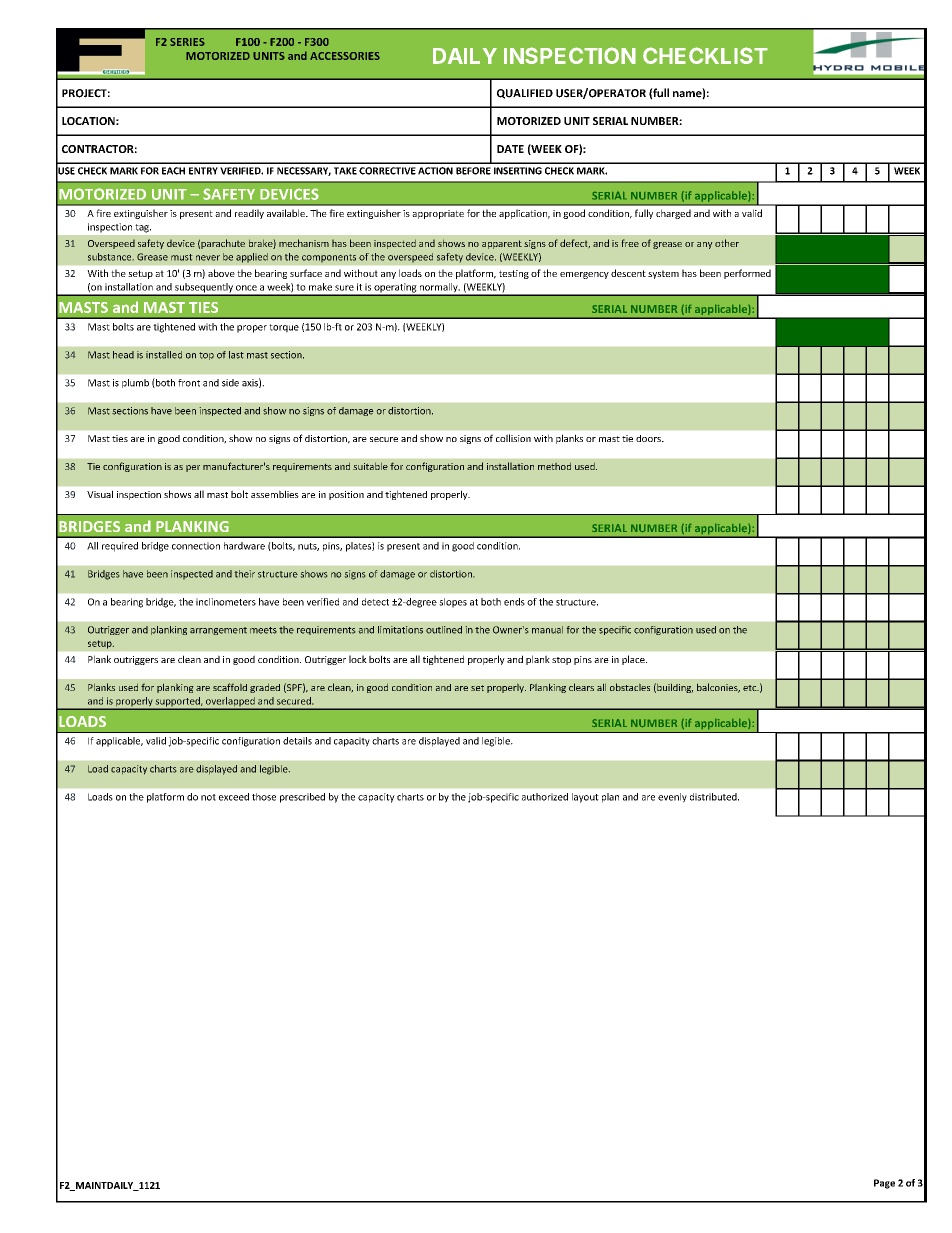 The height and width of the image is (1233, 952). I want to click on not, so click(208, 797).
